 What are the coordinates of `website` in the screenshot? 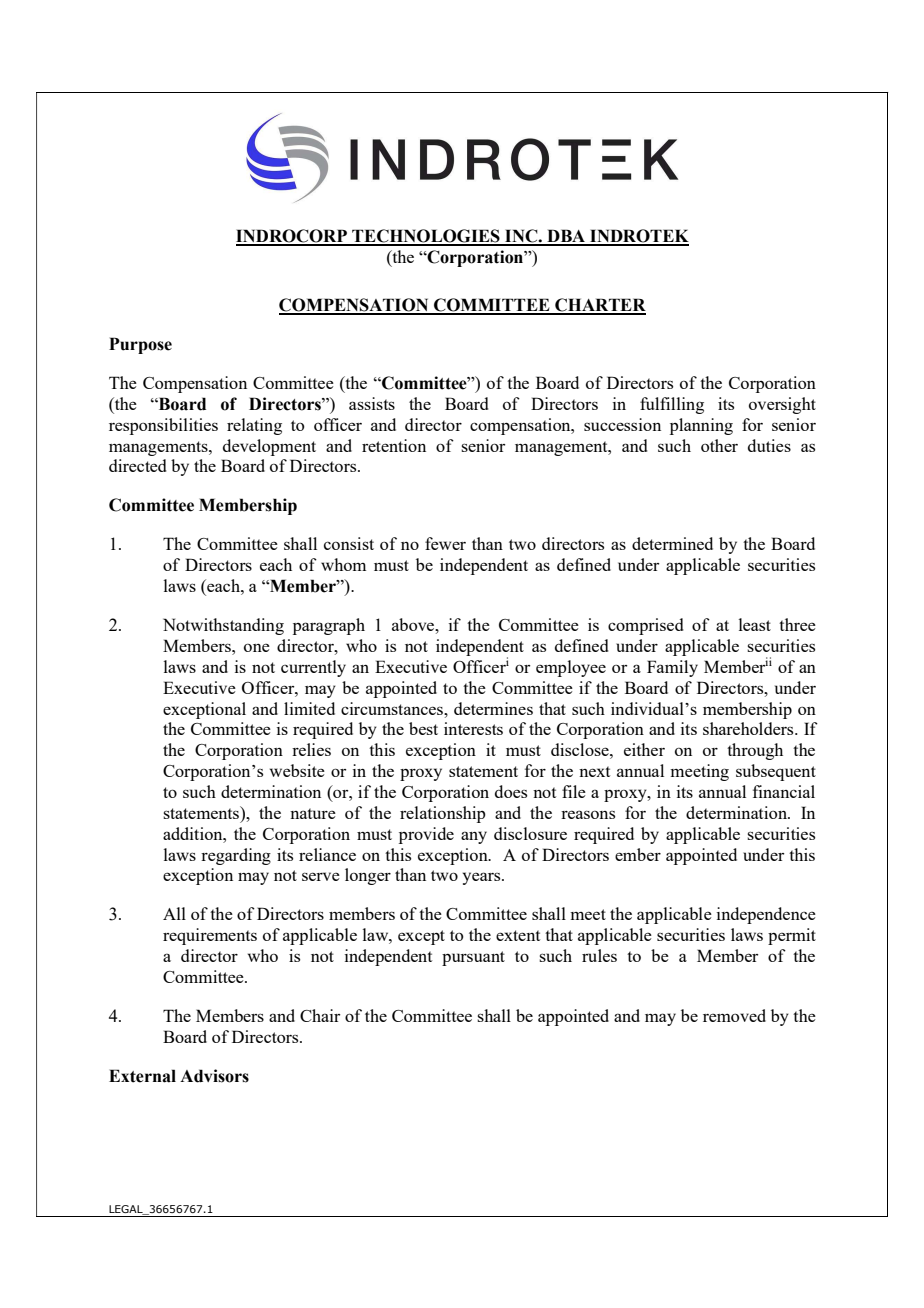 It's located at (297, 770).
